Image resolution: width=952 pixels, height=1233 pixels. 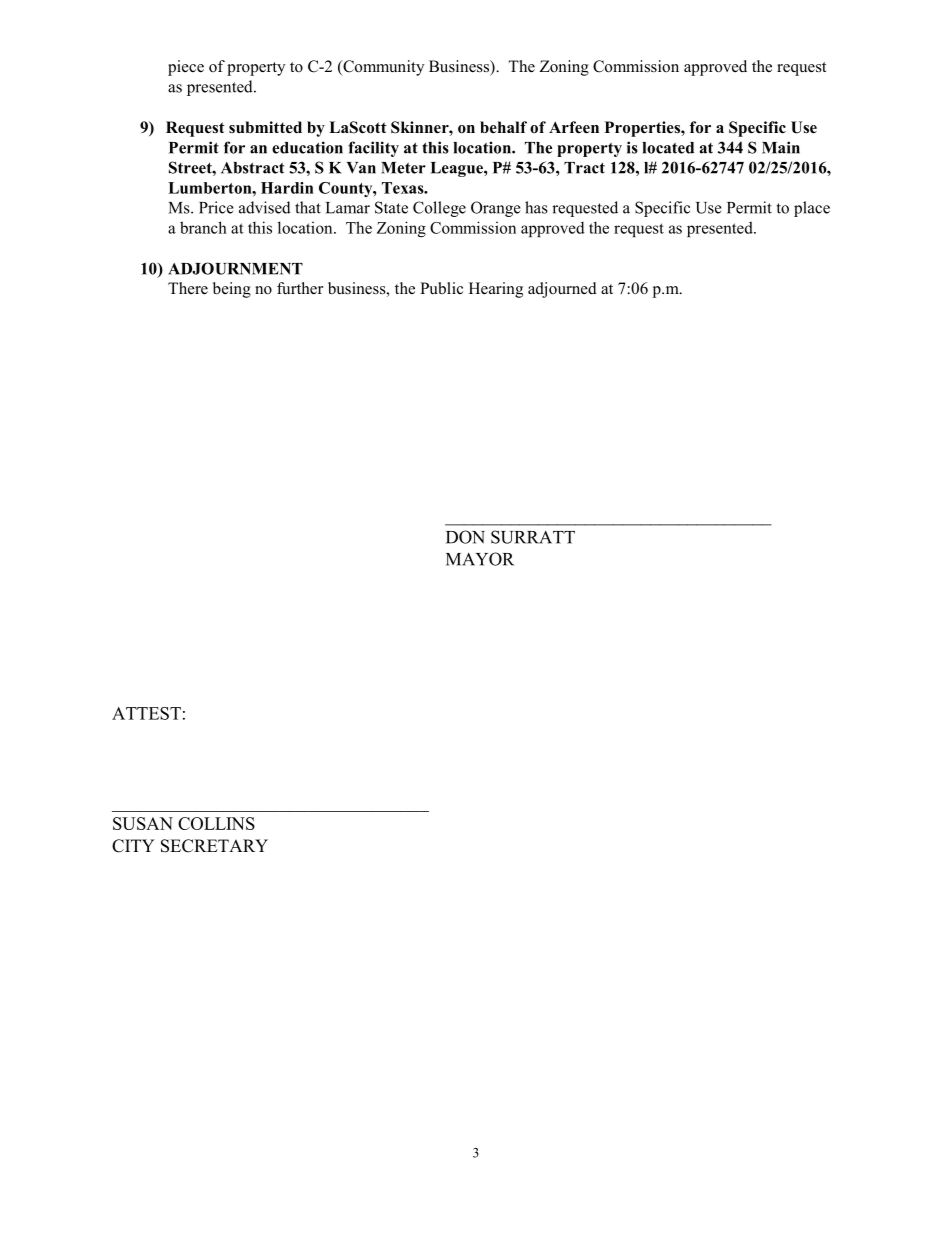 I want to click on Main, so click(x=781, y=147).
